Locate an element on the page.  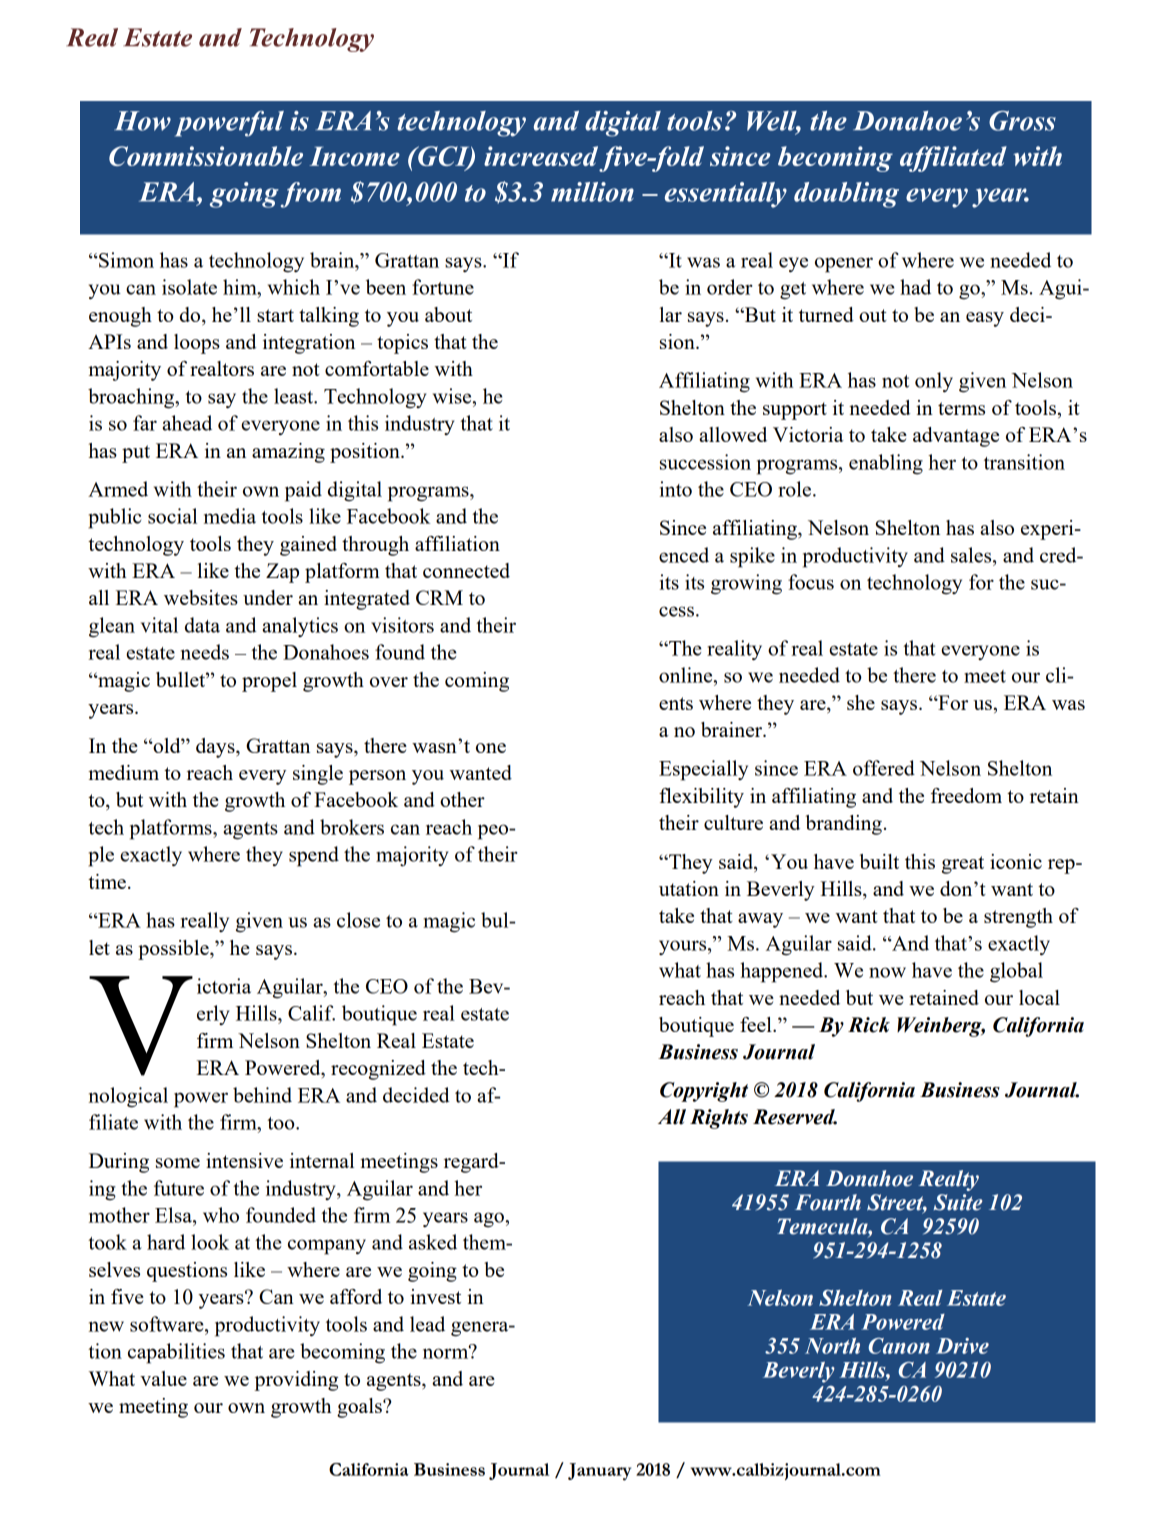
January is located at coordinates (599, 1472).
